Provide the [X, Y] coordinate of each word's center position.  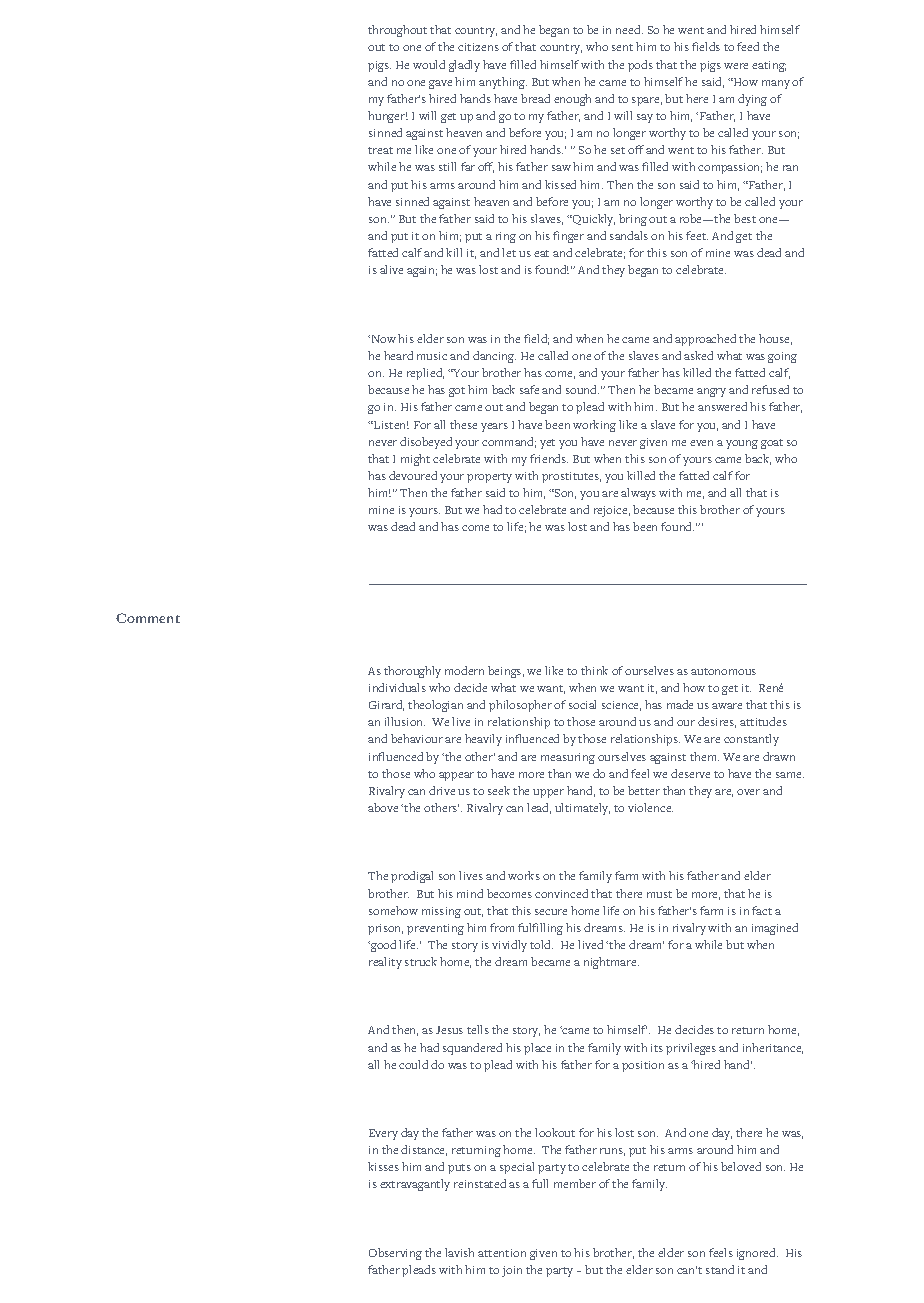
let [509, 252]
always [638, 494]
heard [398, 355]
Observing [395, 1254]
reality [385, 963]
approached [705, 340]
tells [478, 1029]
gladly [464, 66]
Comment [148, 618]
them [704, 756]
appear [456, 776]
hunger [388, 117]
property [489, 478]
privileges [691, 1049]
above [383, 807]
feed [748, 46]
